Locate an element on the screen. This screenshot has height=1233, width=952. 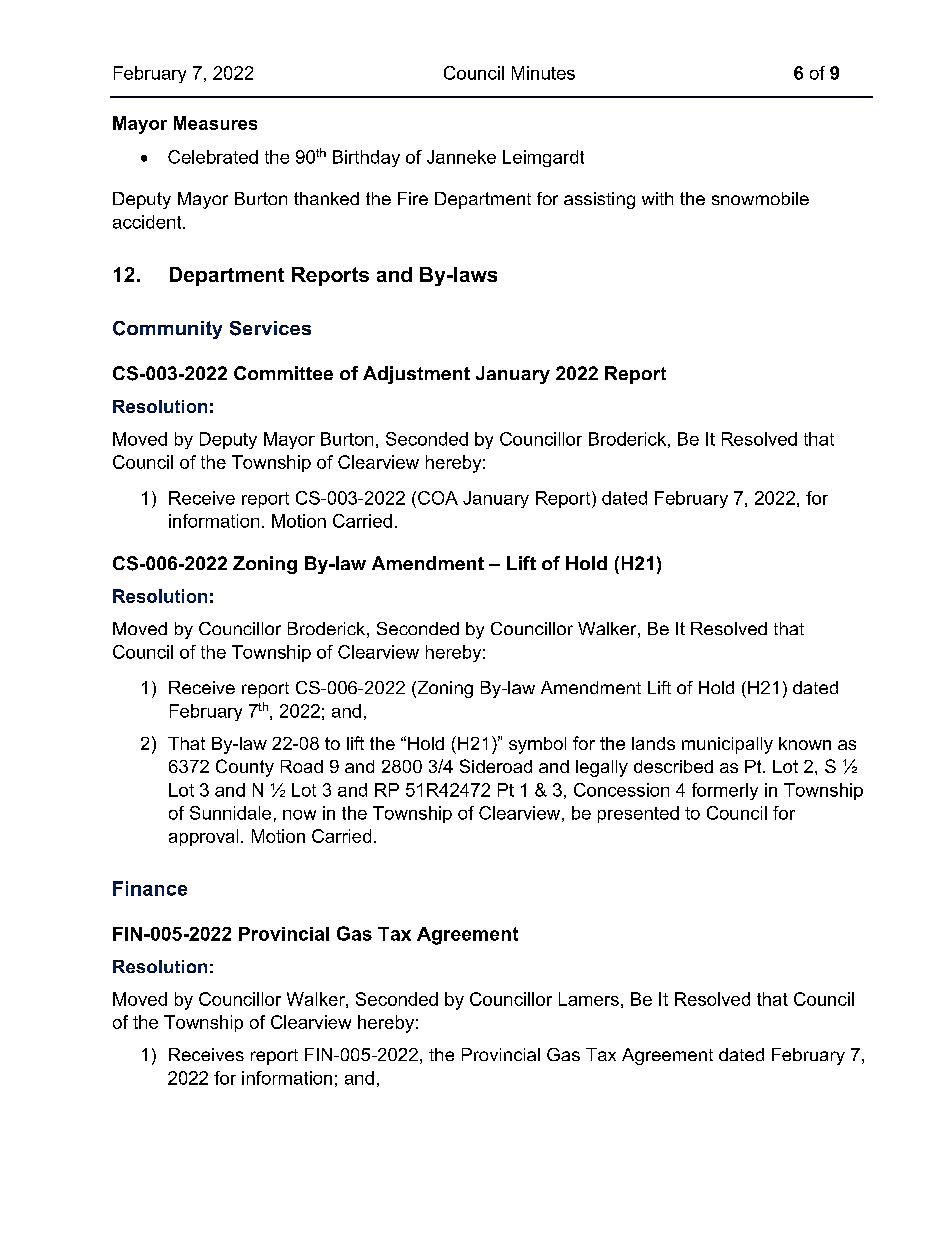
Adjustment is located at coordinates (416, 375).
